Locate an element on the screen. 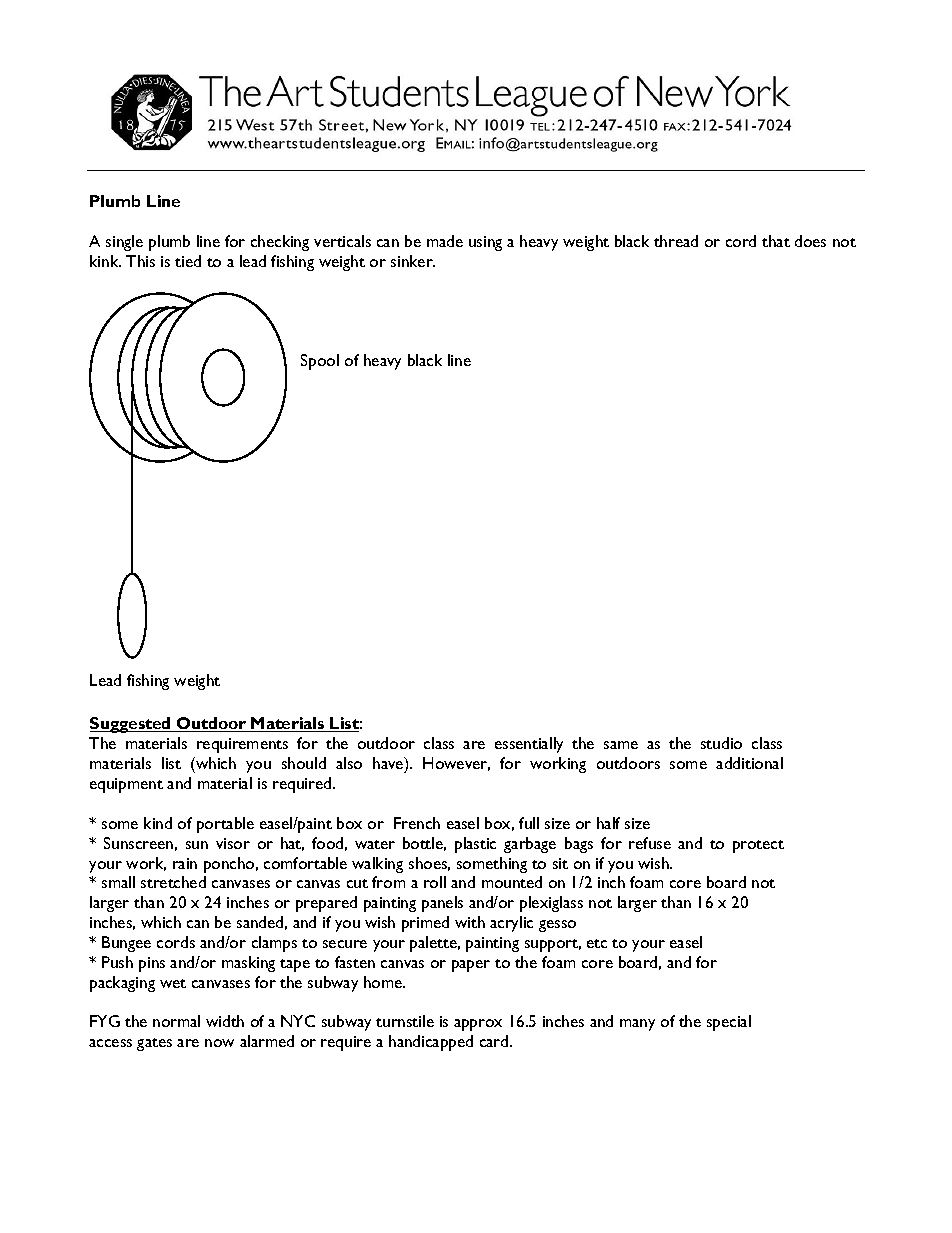 This screenshot has height=1233, width=952. Spool is located at coordinates (320, 362).
